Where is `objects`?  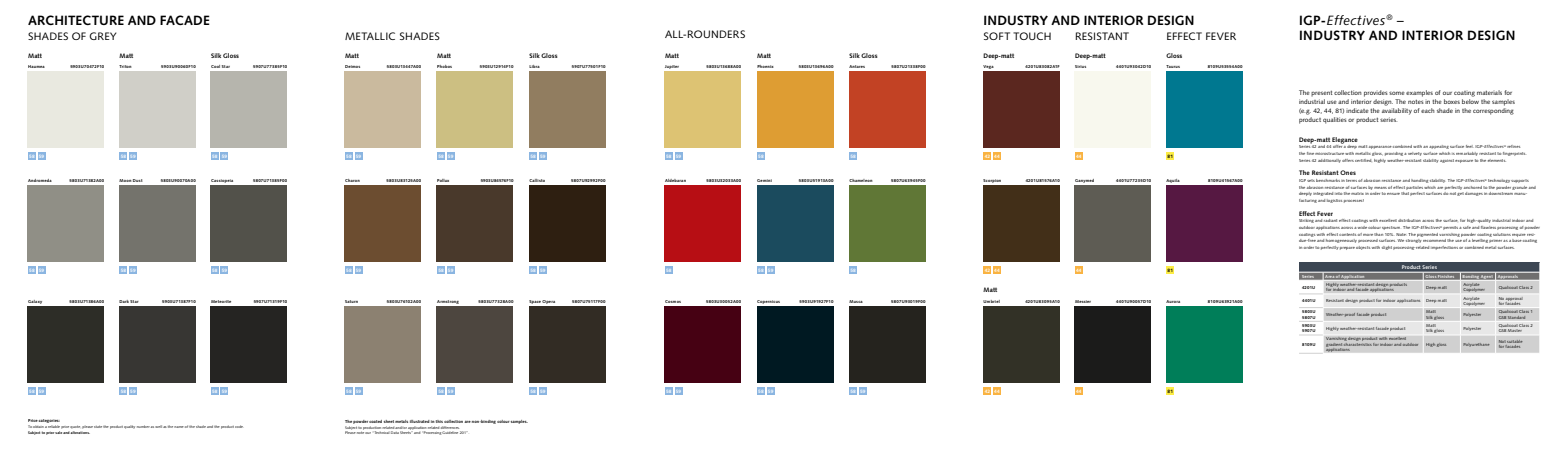
objects is located at coordinates (1363, 248).
